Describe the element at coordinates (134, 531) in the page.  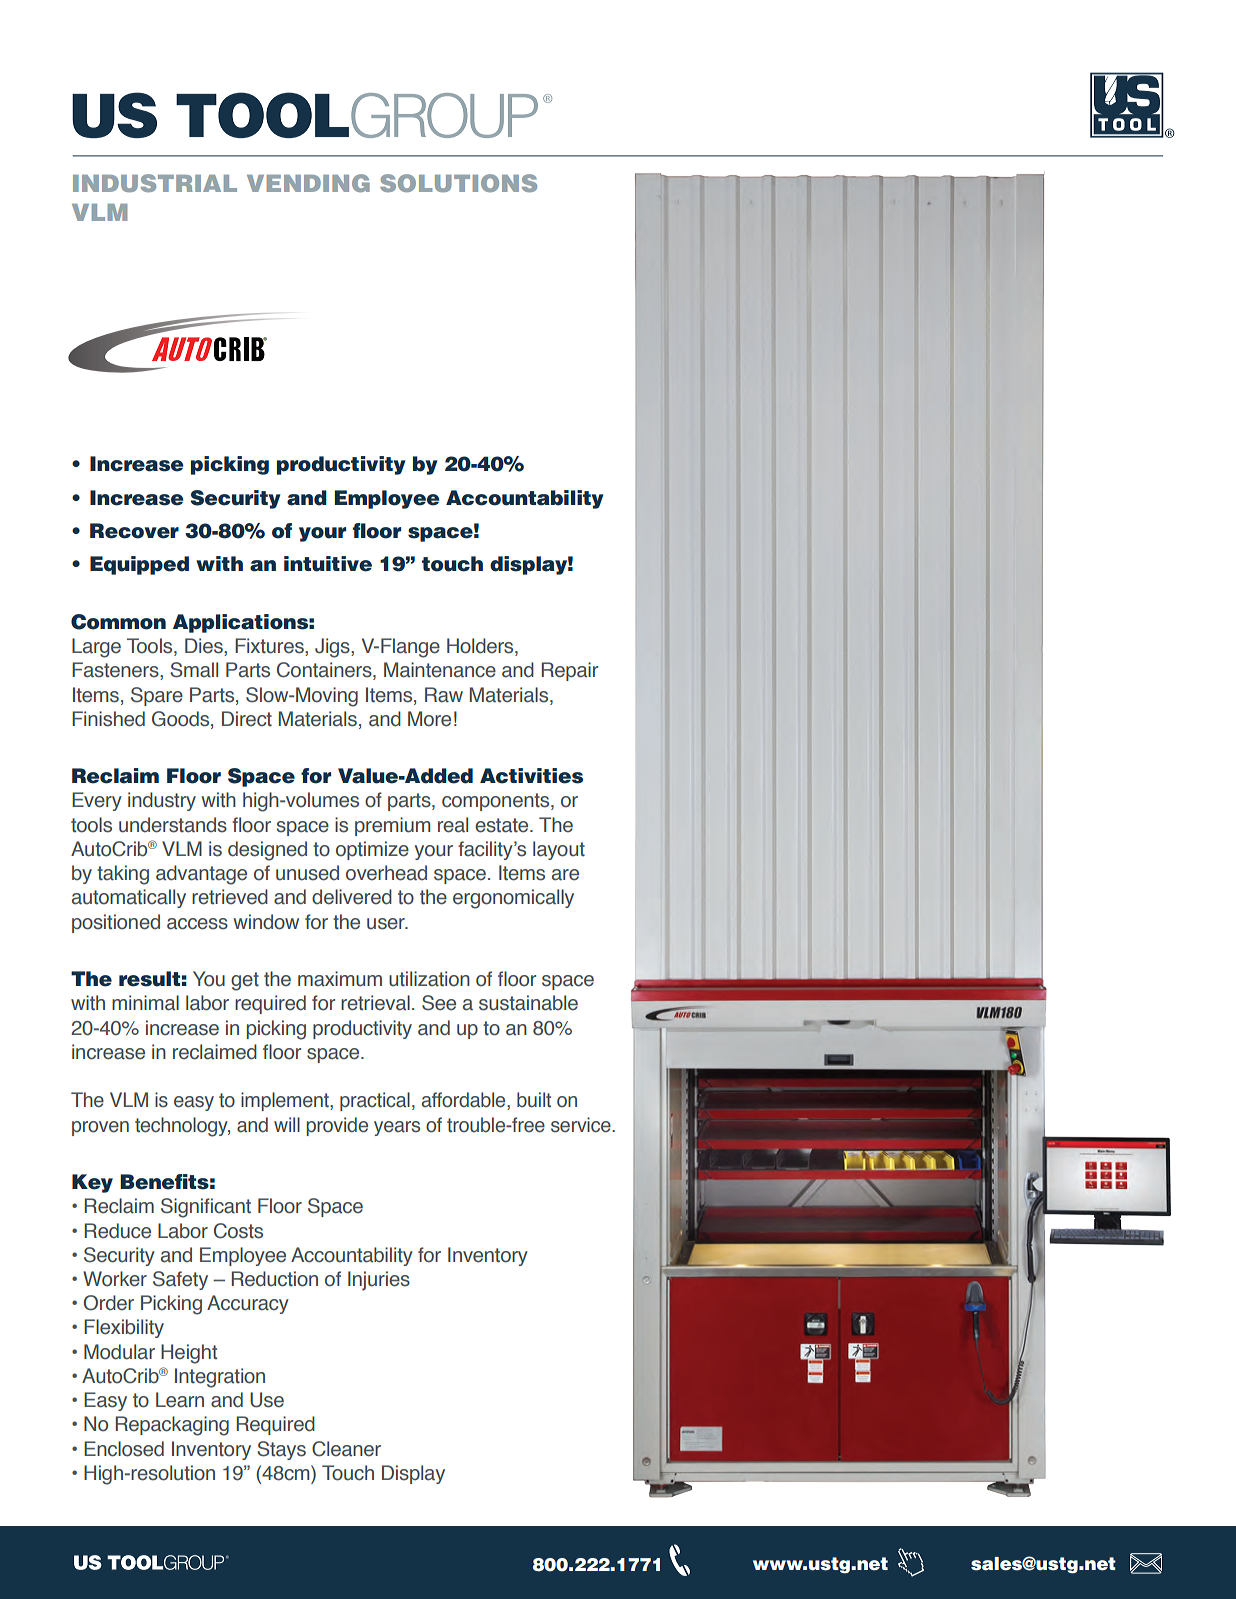
I see `Recover` at that location.
